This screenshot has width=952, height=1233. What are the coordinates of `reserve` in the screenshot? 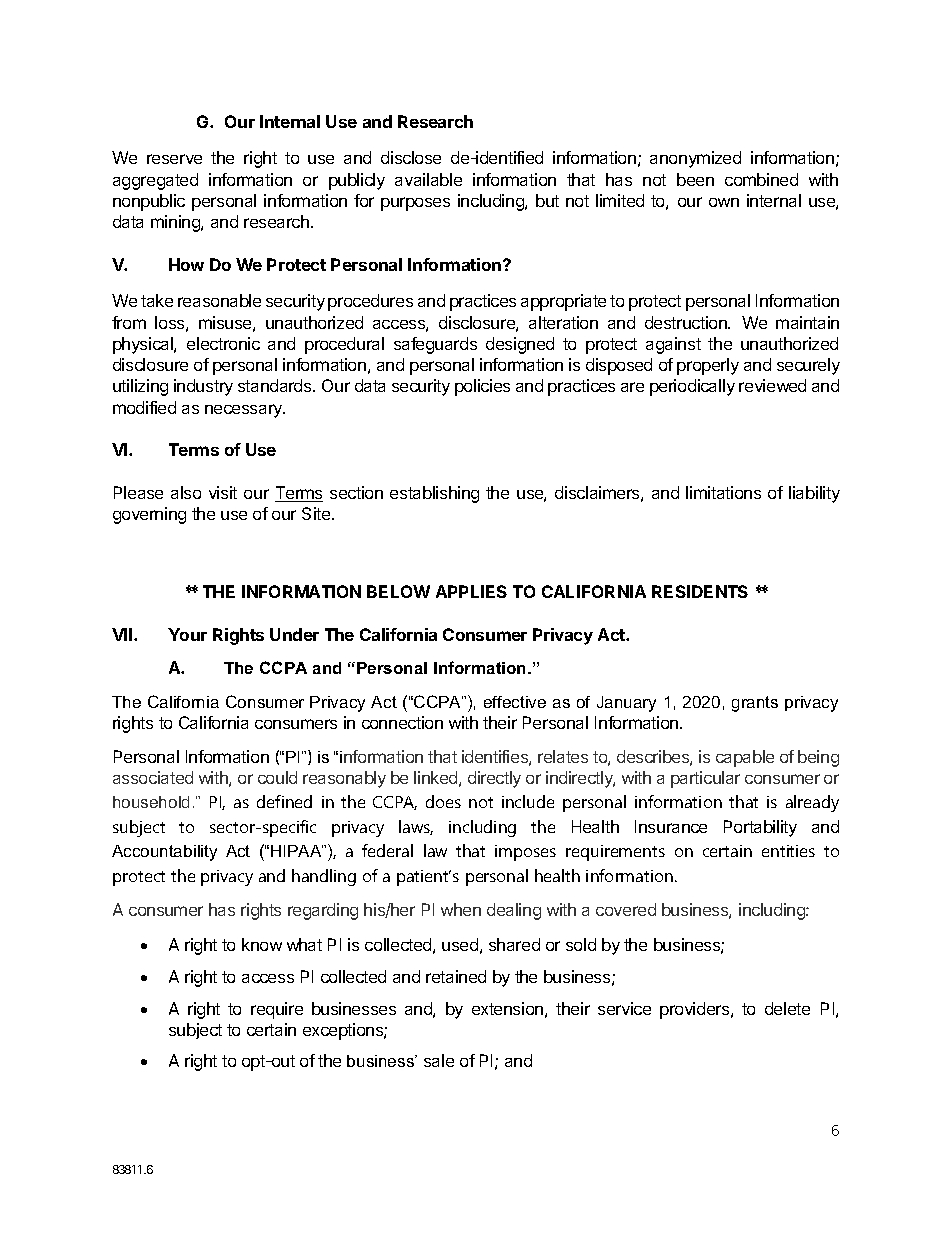 It's located at (174, 159).
